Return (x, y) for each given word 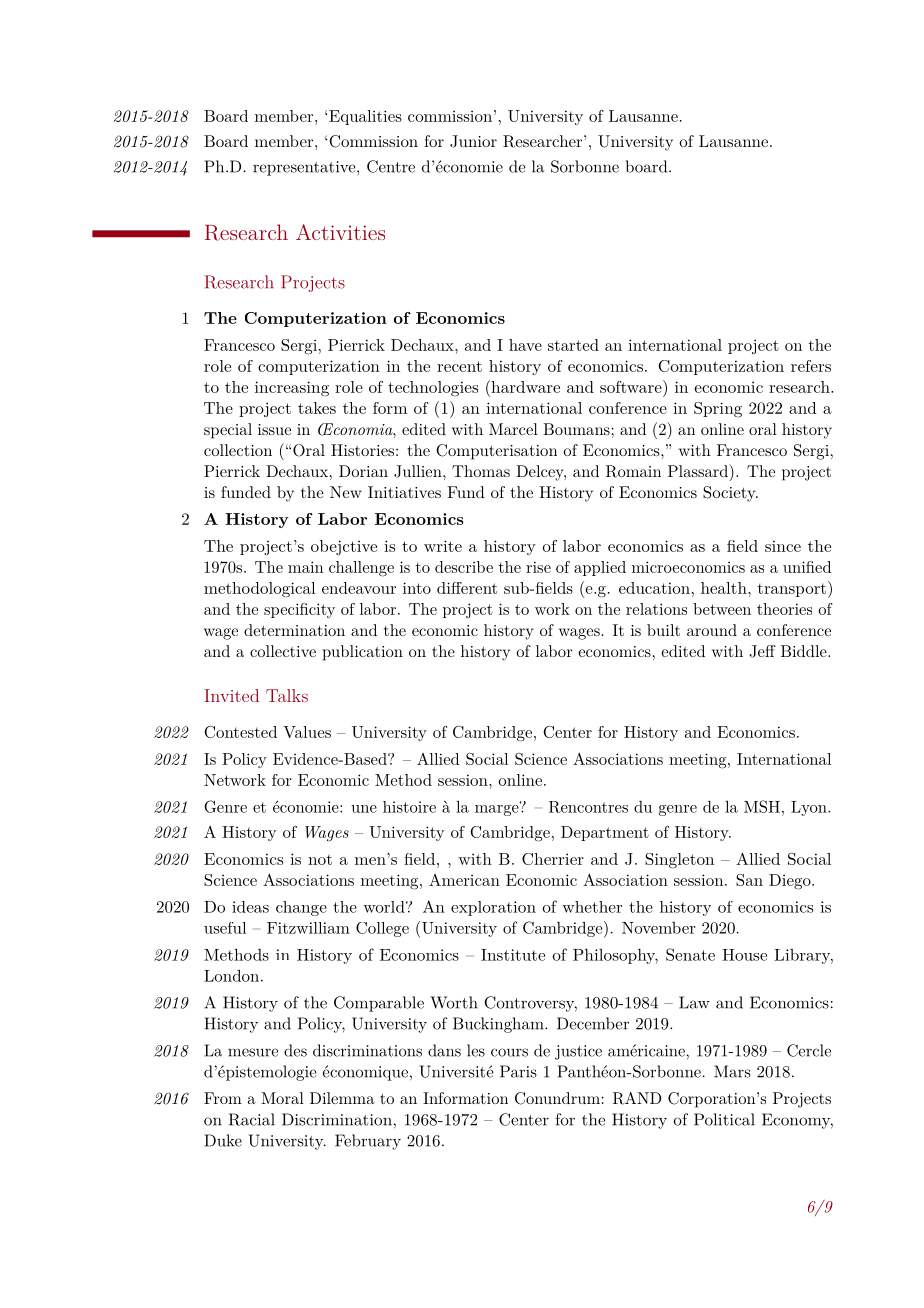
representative (305, 168)
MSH (762, 806)
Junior (473, 141)
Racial (252, 1119)
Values (307, 732)
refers (811, 366)
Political (724, 1119)
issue (274, 429)
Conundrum (558, 1098)
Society (730, 494)
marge (498, 809)
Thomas (481, 471)
